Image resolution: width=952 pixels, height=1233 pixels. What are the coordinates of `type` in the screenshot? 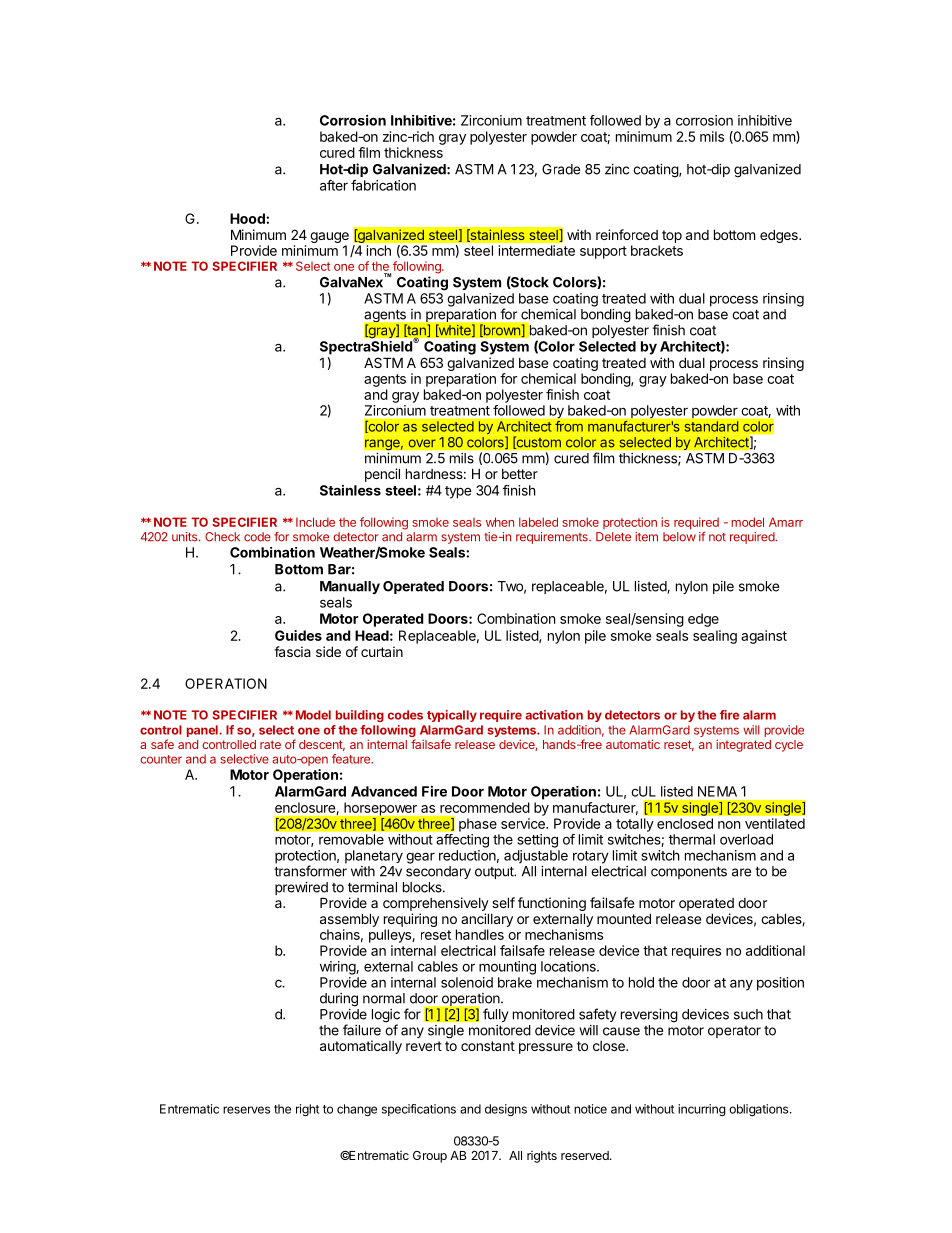 It's located at (458, 492).
